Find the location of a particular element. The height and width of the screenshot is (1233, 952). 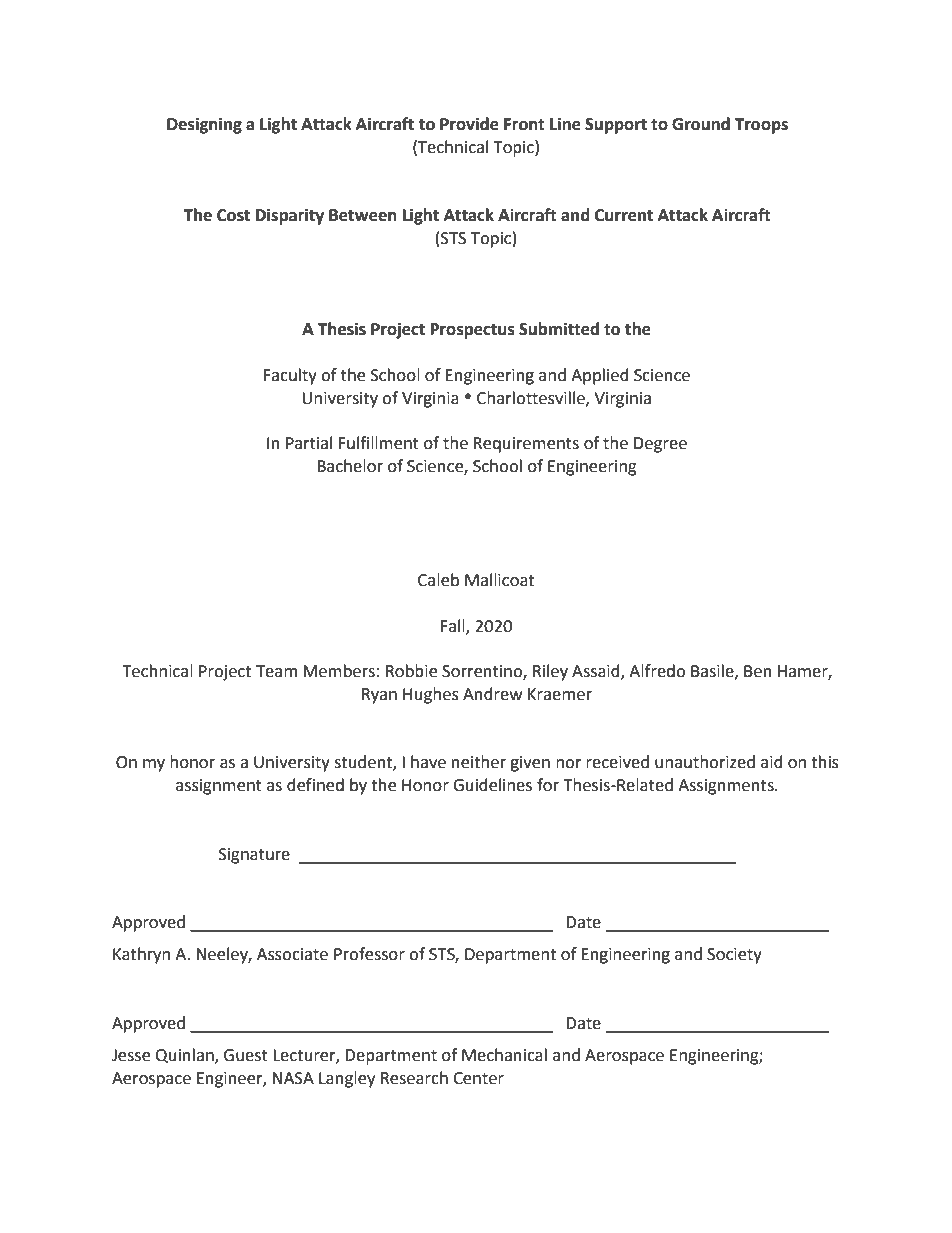

Requirements is located at coordinates (526, 445).
